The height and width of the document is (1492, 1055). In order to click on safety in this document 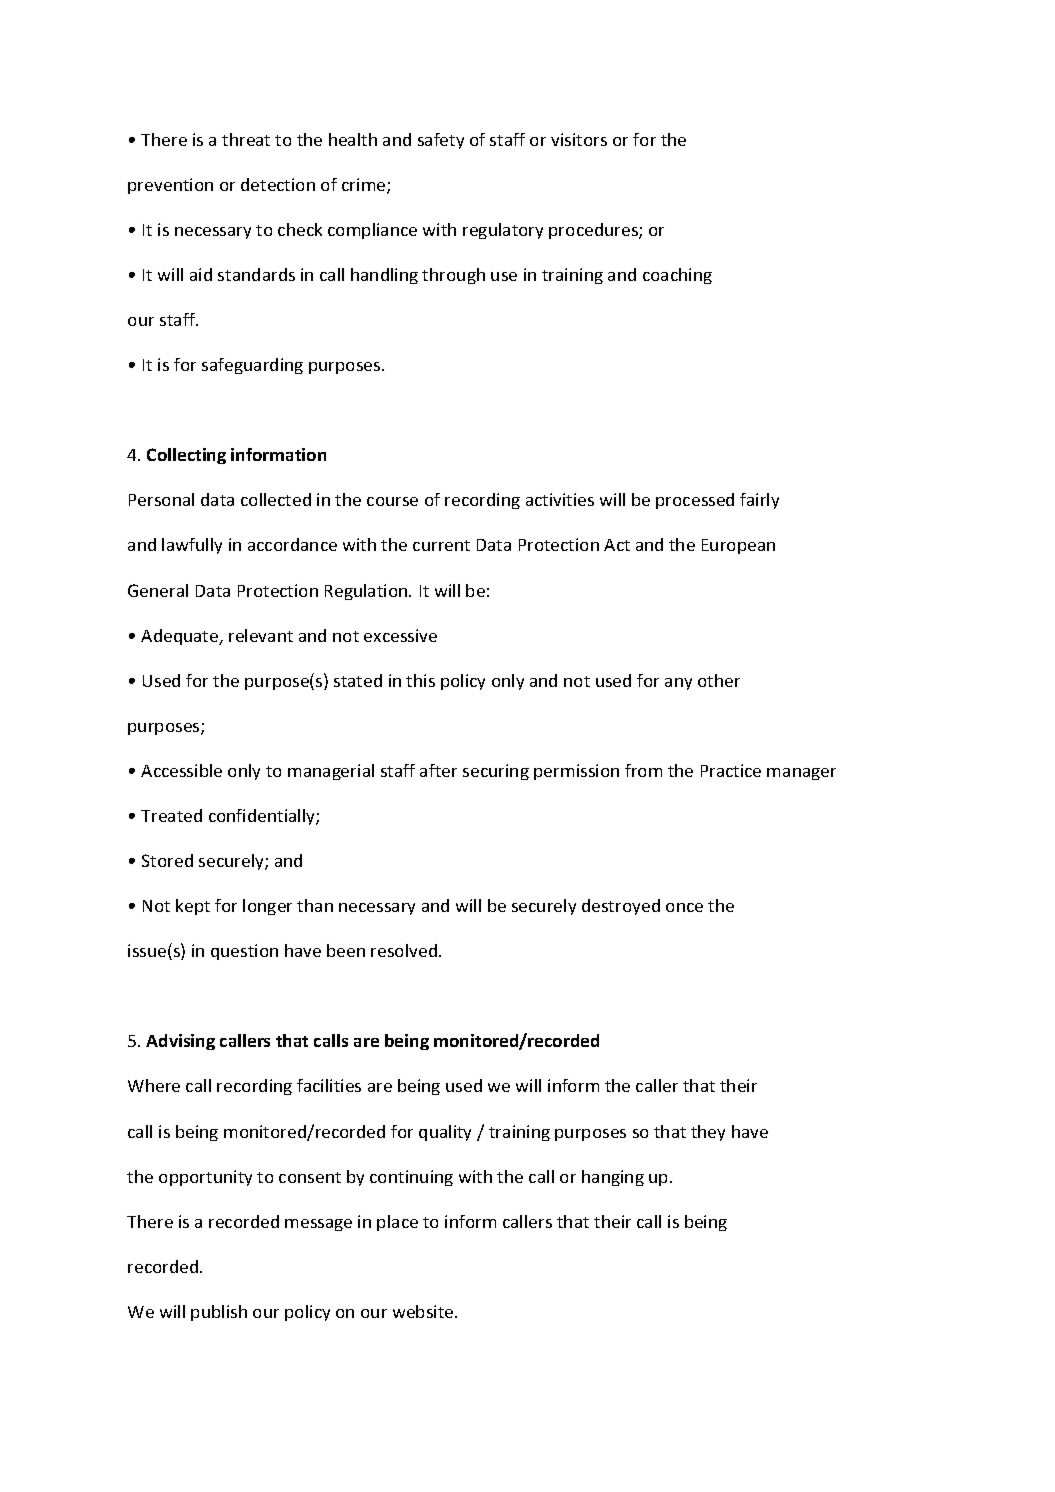, I will do `click(441, 141)`.
